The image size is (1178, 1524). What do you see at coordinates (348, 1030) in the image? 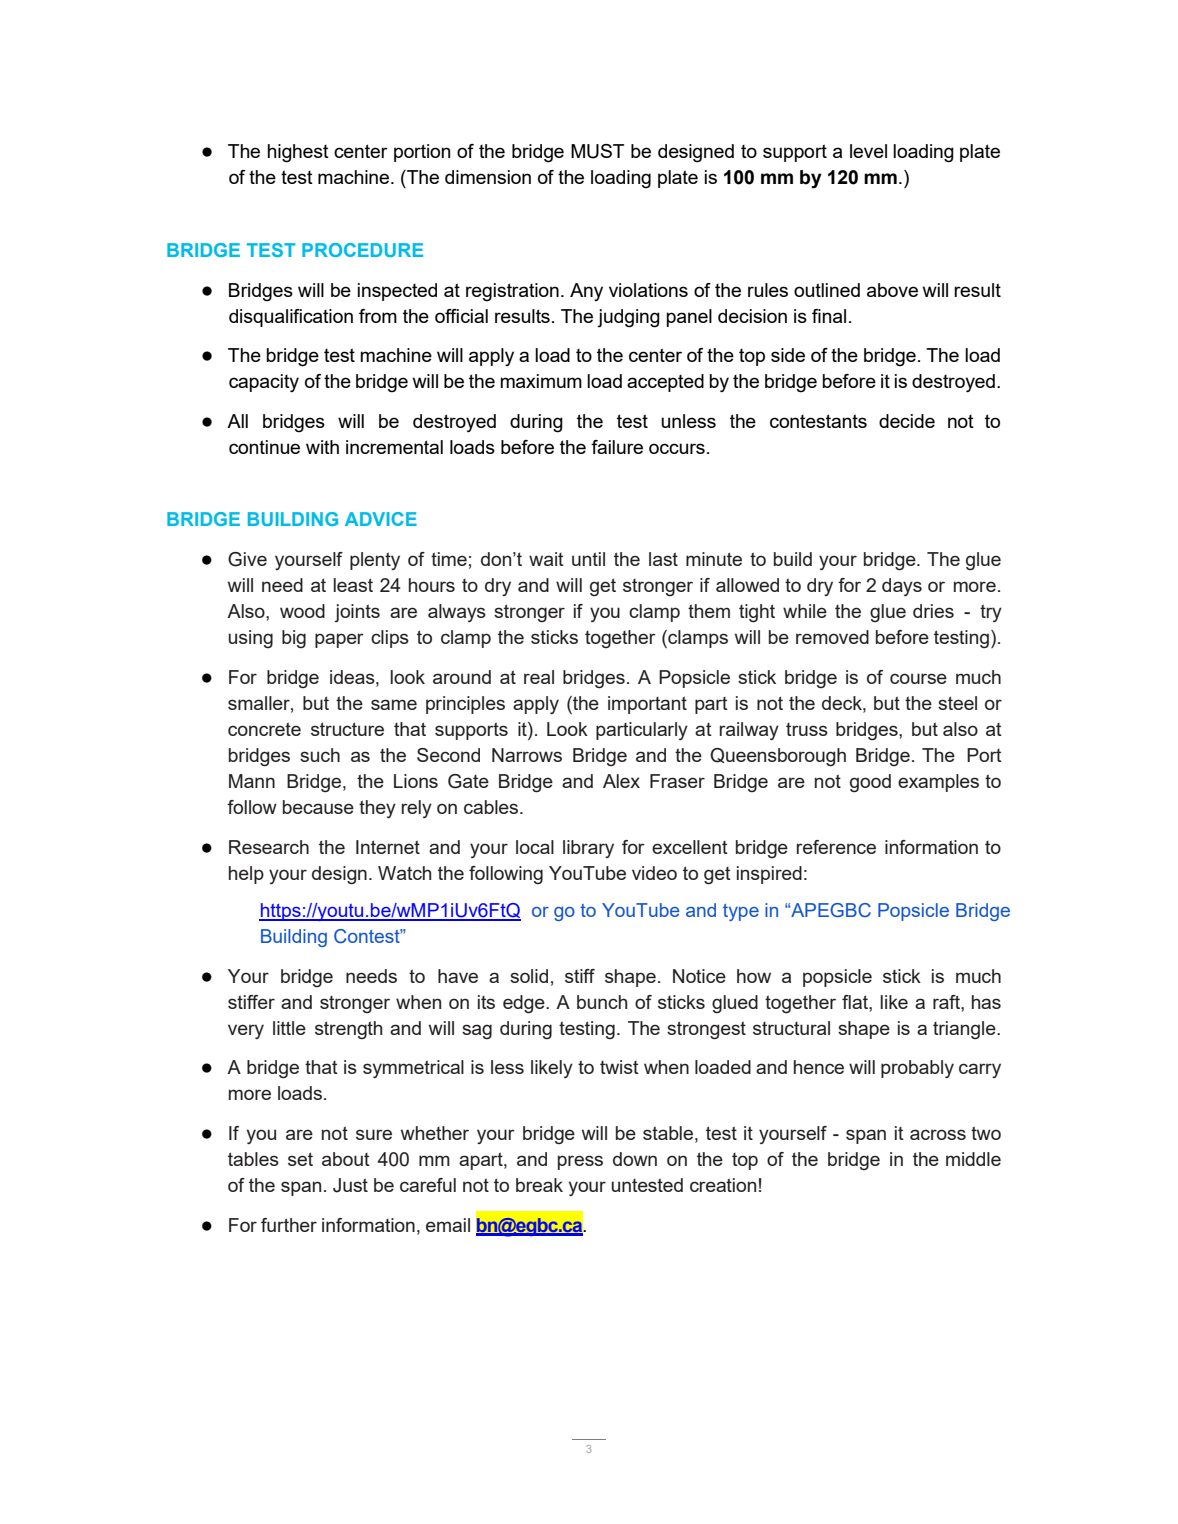
I see `strength` at bounding box center [348, 1030].
